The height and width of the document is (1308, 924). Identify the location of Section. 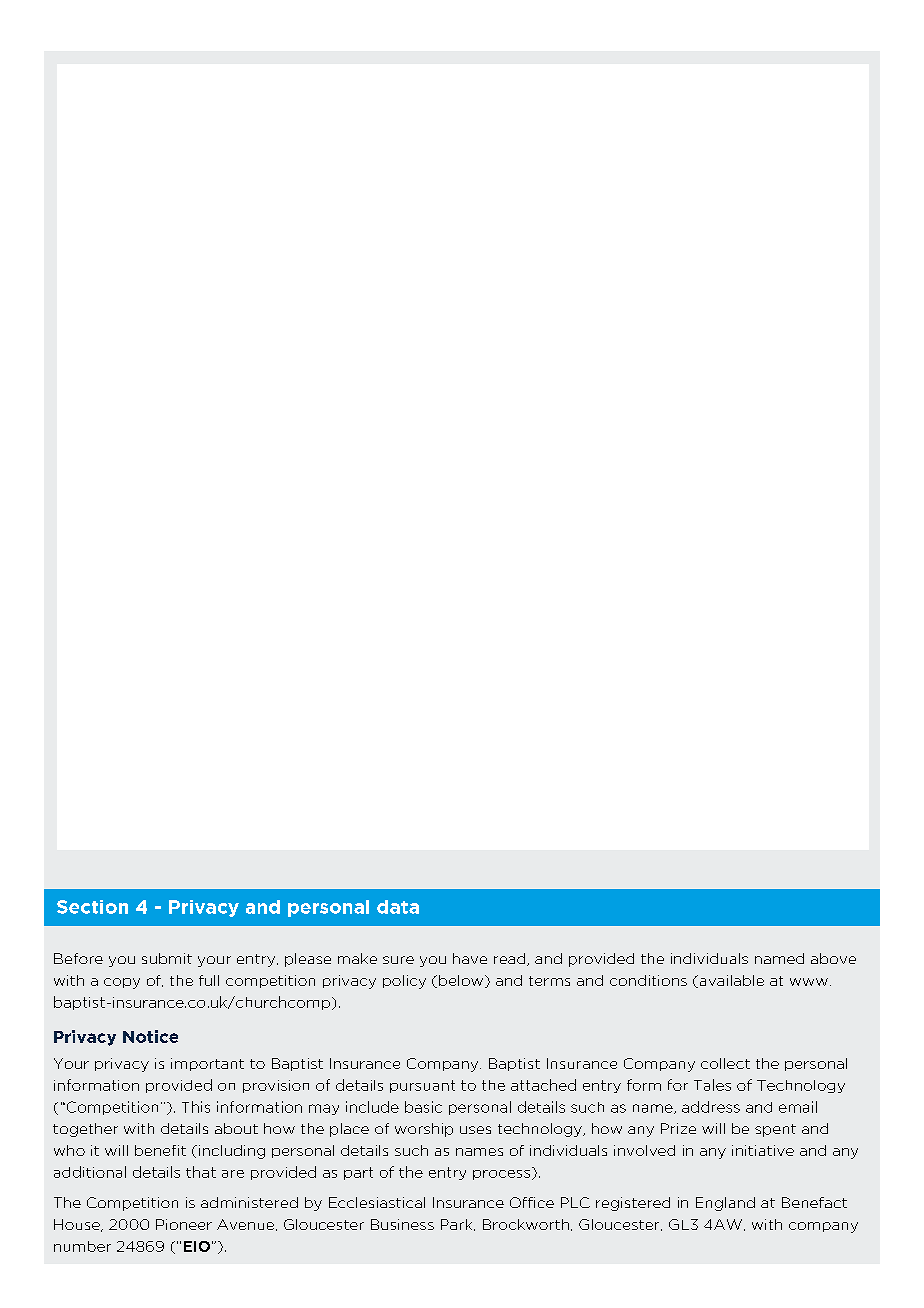
(92, 907).
